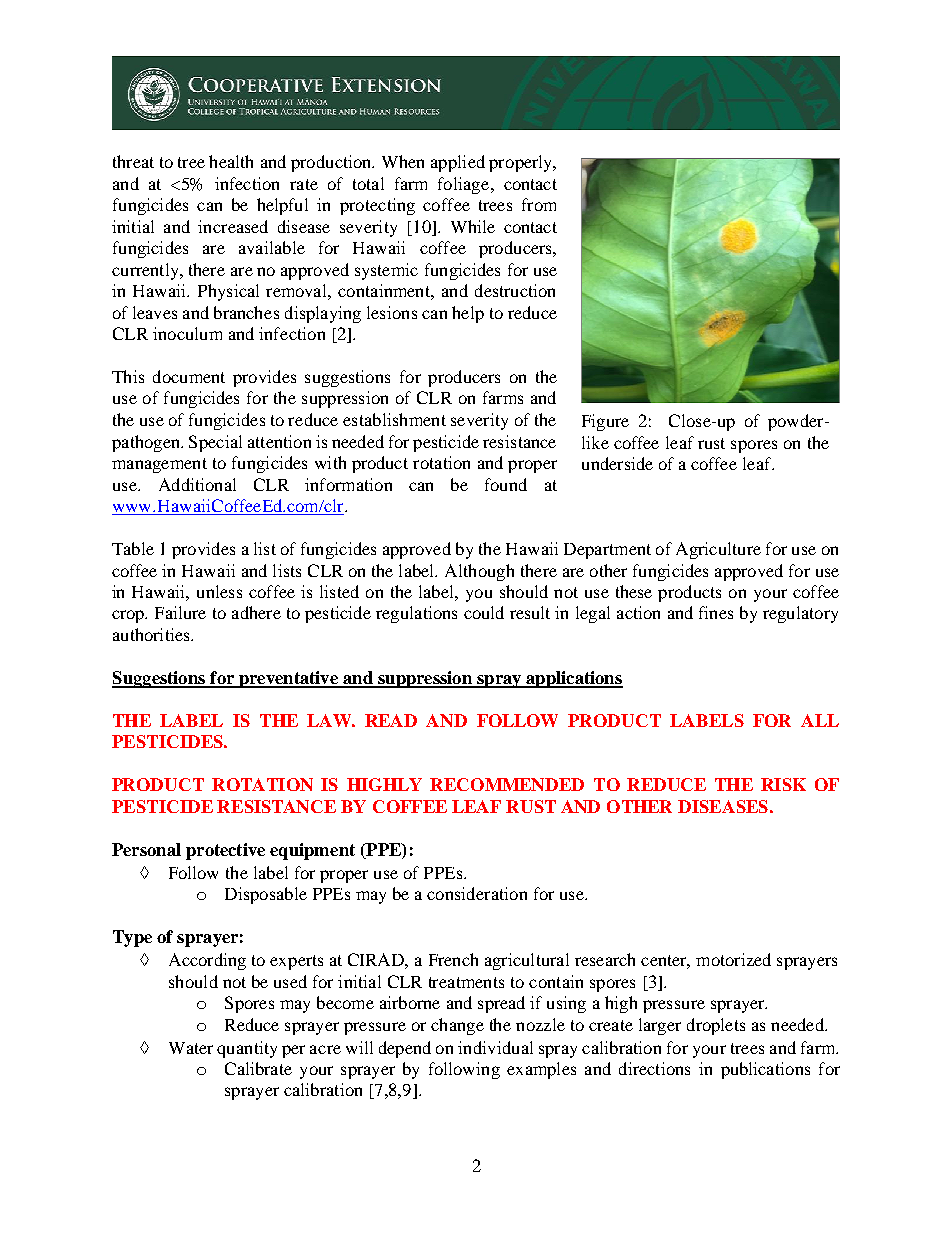  What do you see at coordinates (495, 1047) in the page?
I see `individual` at bounding box center [495, 1047].
